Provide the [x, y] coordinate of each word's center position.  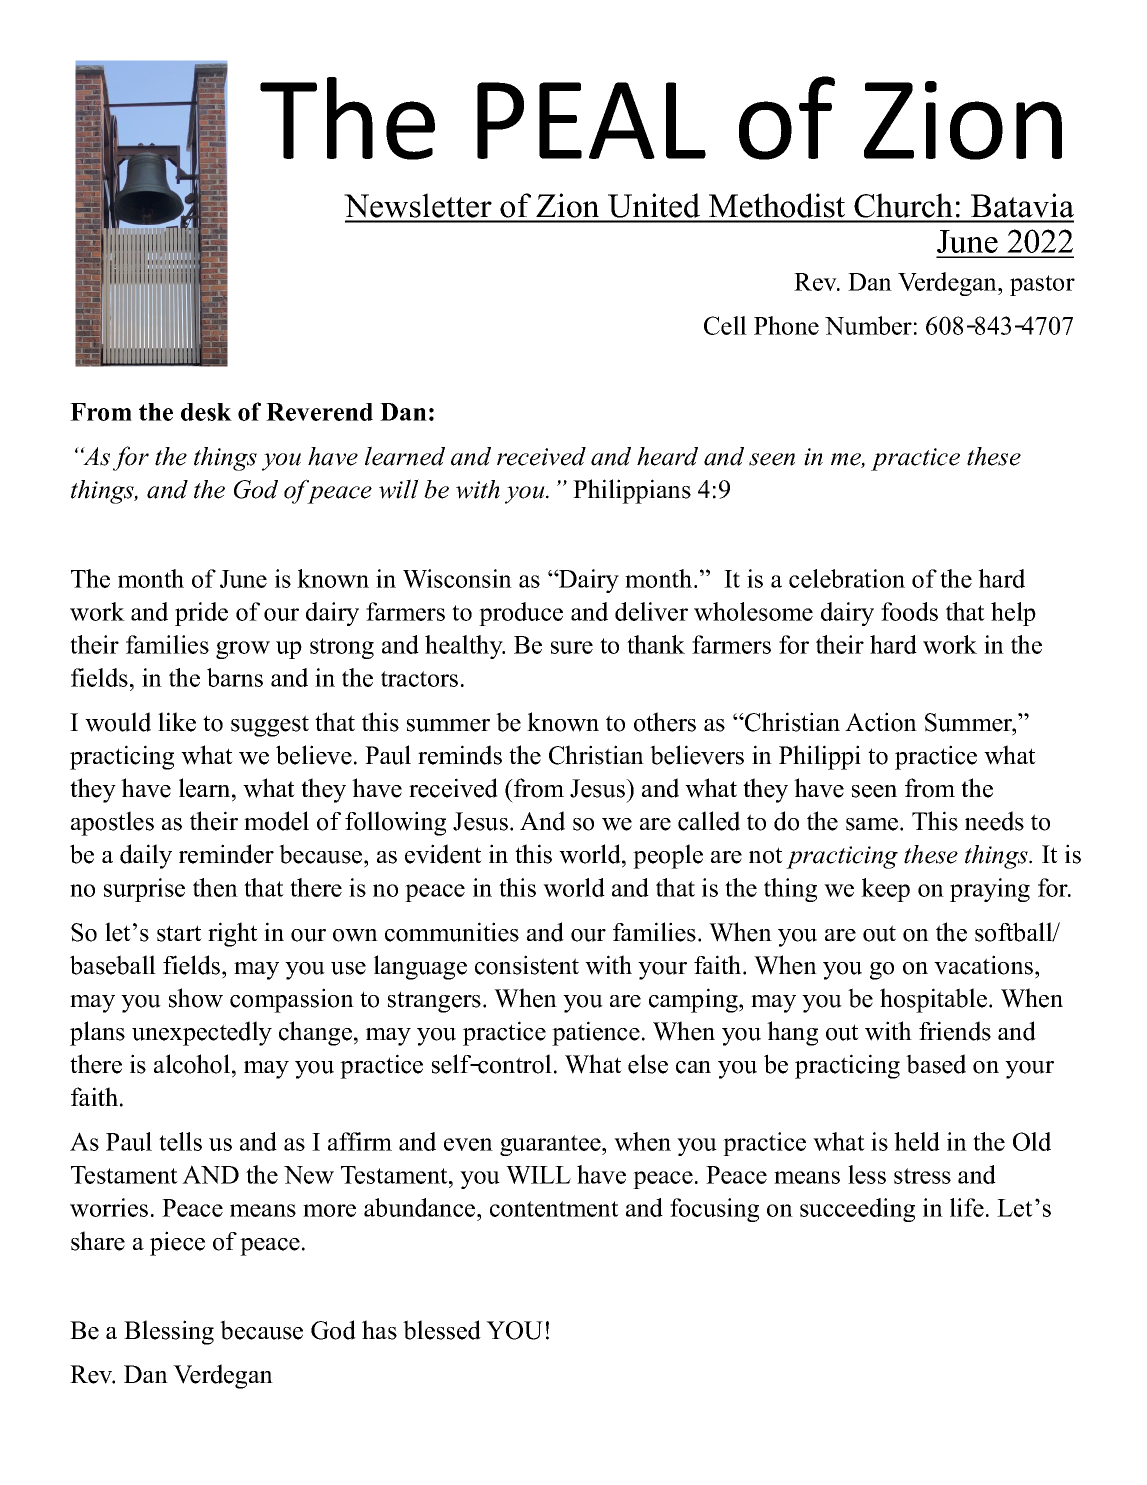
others [665, 722]
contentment [554, 1209]
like [177, 722]
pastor [1042, 285]
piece [177, 1243]
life [967, 1207]
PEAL [591, 120]
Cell [725, 325]
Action [881, 722]
